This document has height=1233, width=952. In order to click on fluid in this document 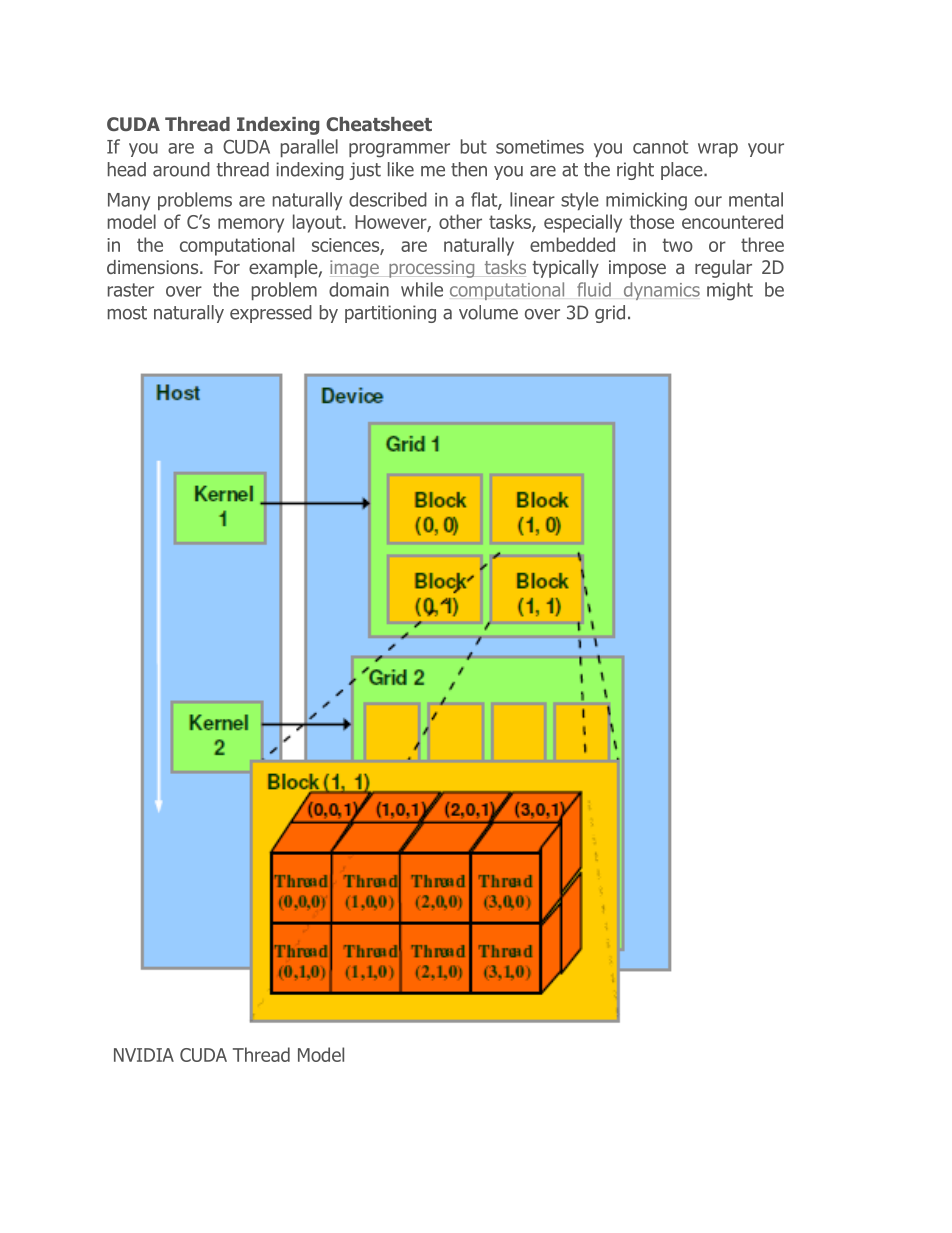, I will do `click(594, 289)`.
